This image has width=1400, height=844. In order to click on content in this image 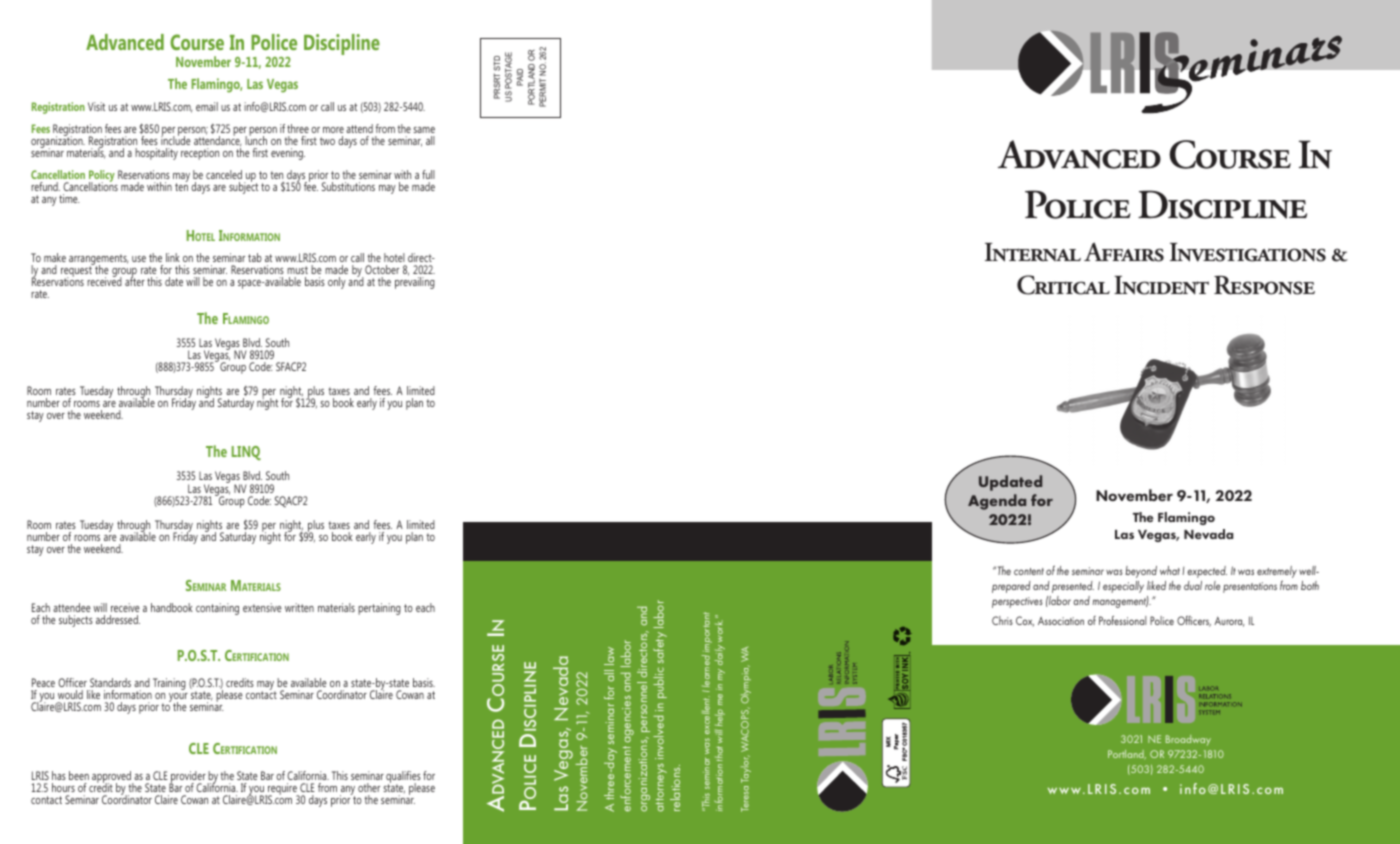, I will do `click(1029, 571)`.
